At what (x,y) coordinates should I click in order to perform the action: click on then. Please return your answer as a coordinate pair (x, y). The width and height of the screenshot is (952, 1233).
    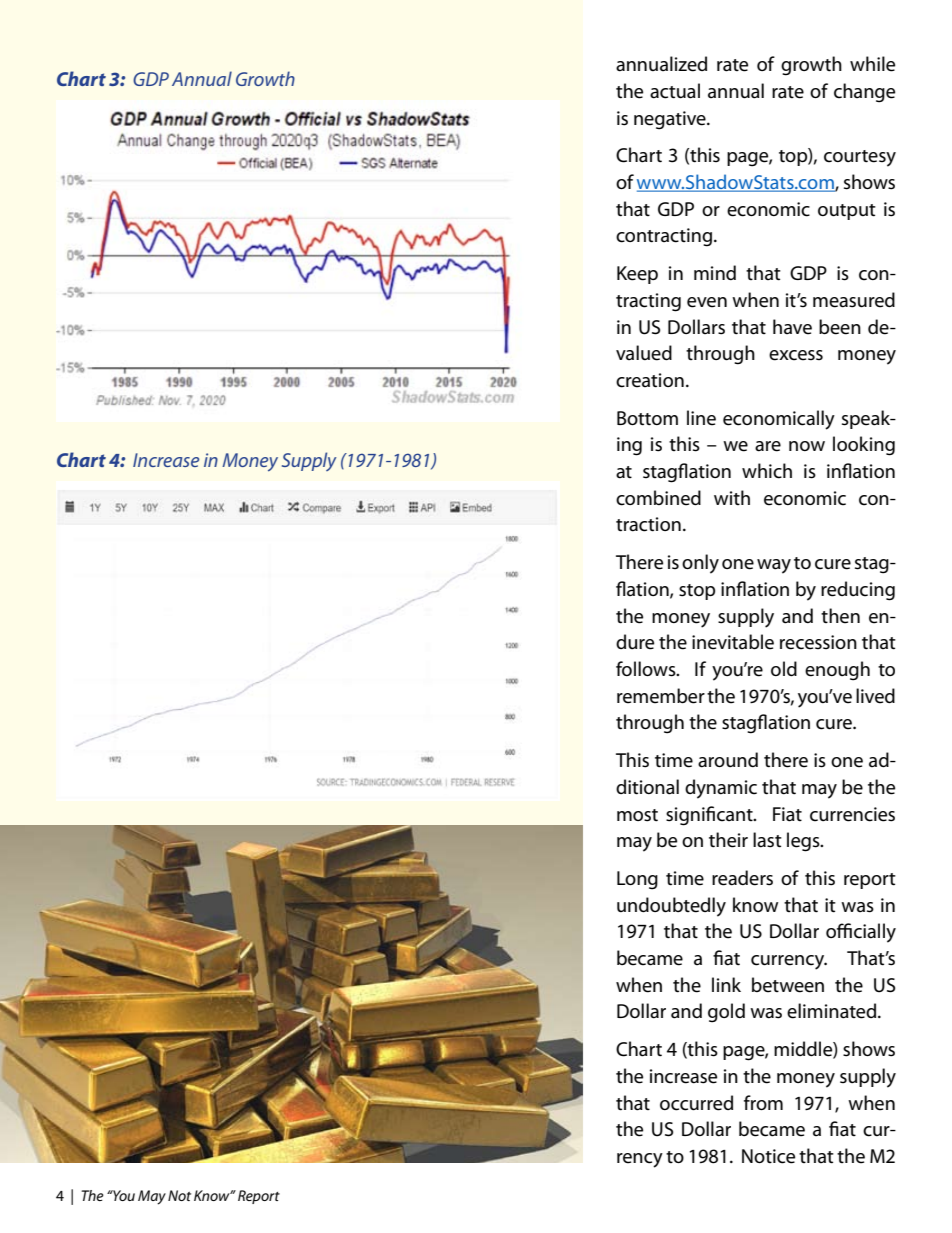
    Looking at the image, I should click on (840, 616).
